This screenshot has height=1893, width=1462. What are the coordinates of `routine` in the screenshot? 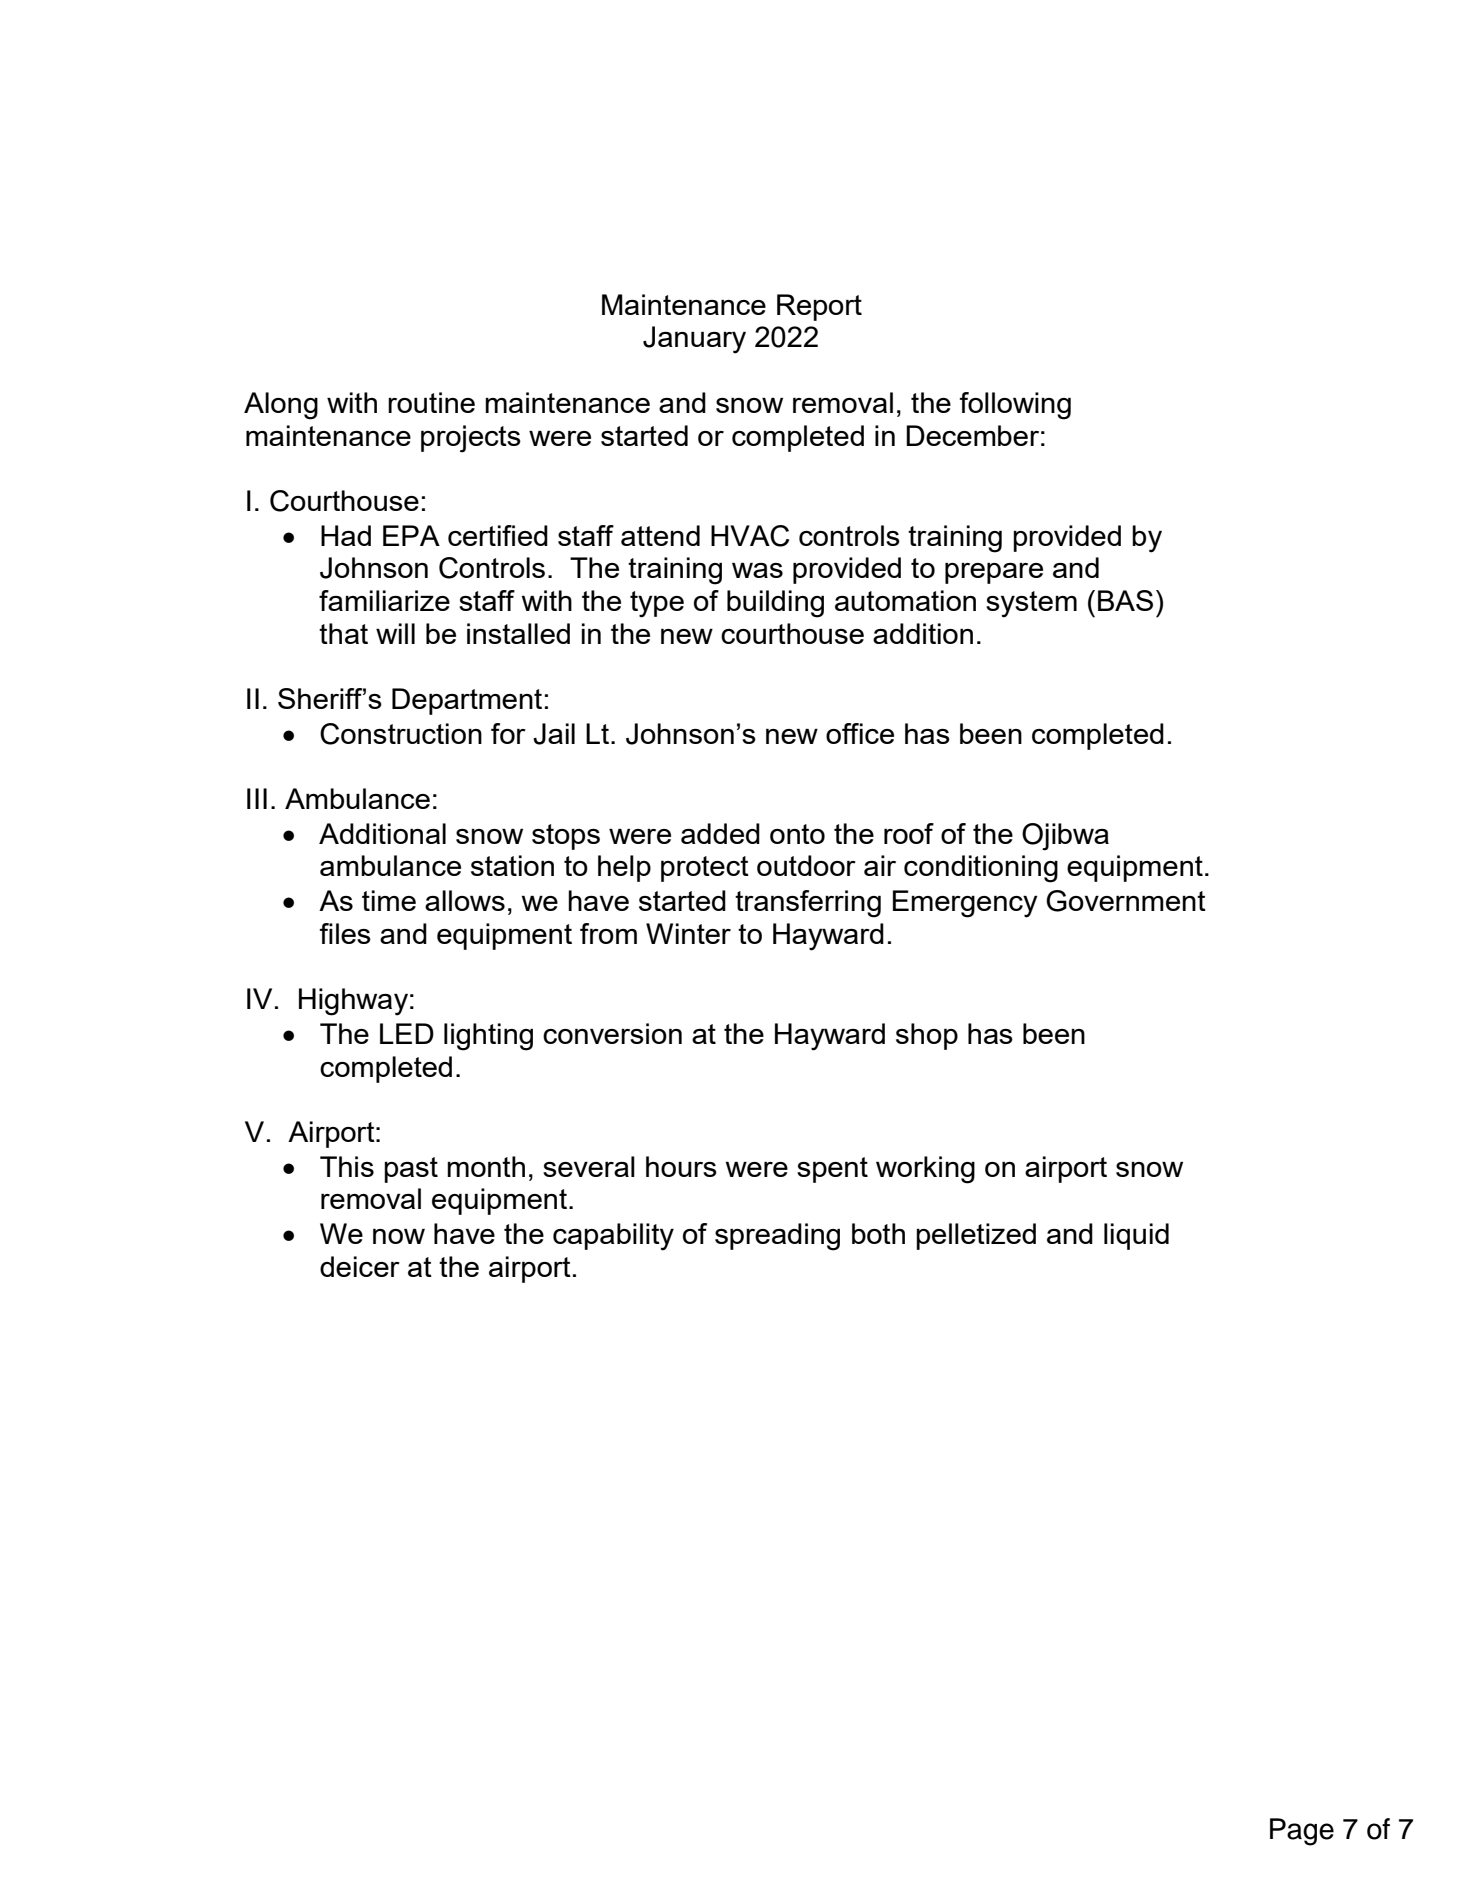 It's located at (431, 402).
